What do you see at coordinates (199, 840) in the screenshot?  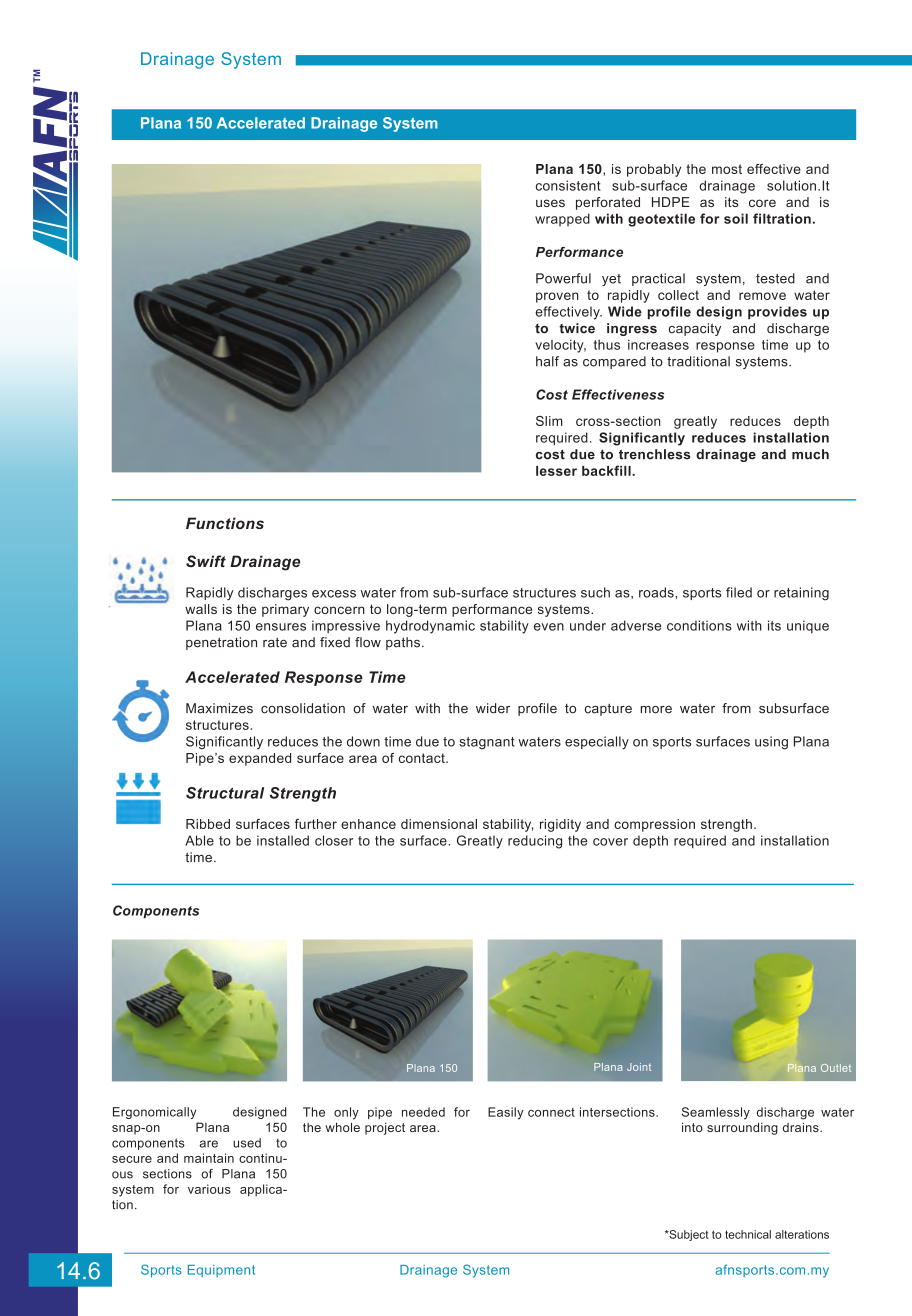 I see `Able` at bounding box center [199, 840].
